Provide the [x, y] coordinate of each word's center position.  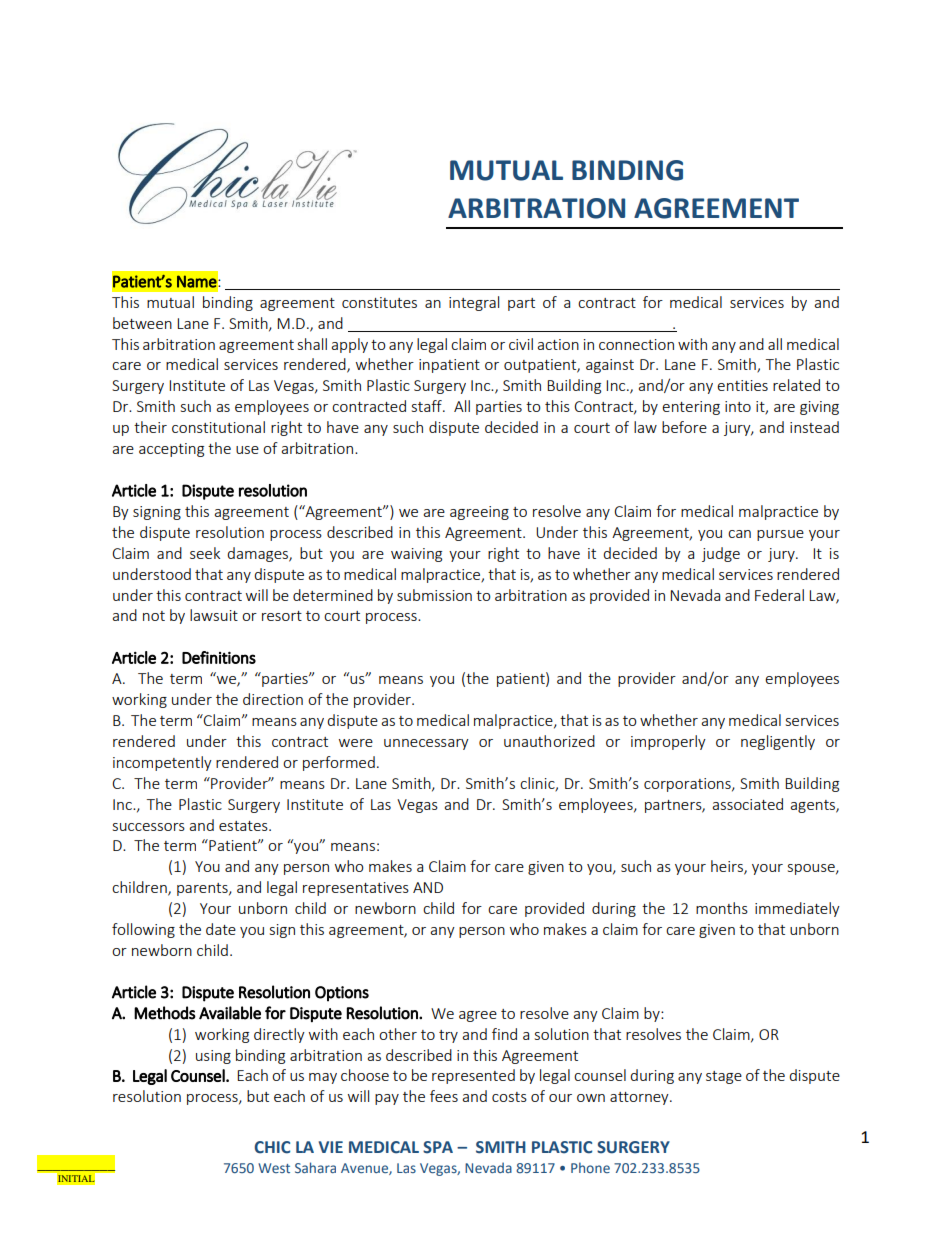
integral [474, 303]
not [154, 616]
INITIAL [76, 1178]
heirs [728, 867]
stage [724, 1077]
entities [742, 385]
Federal [779, 595]
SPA [438, 1147]
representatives [356, 889]
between [142, 323]
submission [434, 595]
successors [149, 827]
